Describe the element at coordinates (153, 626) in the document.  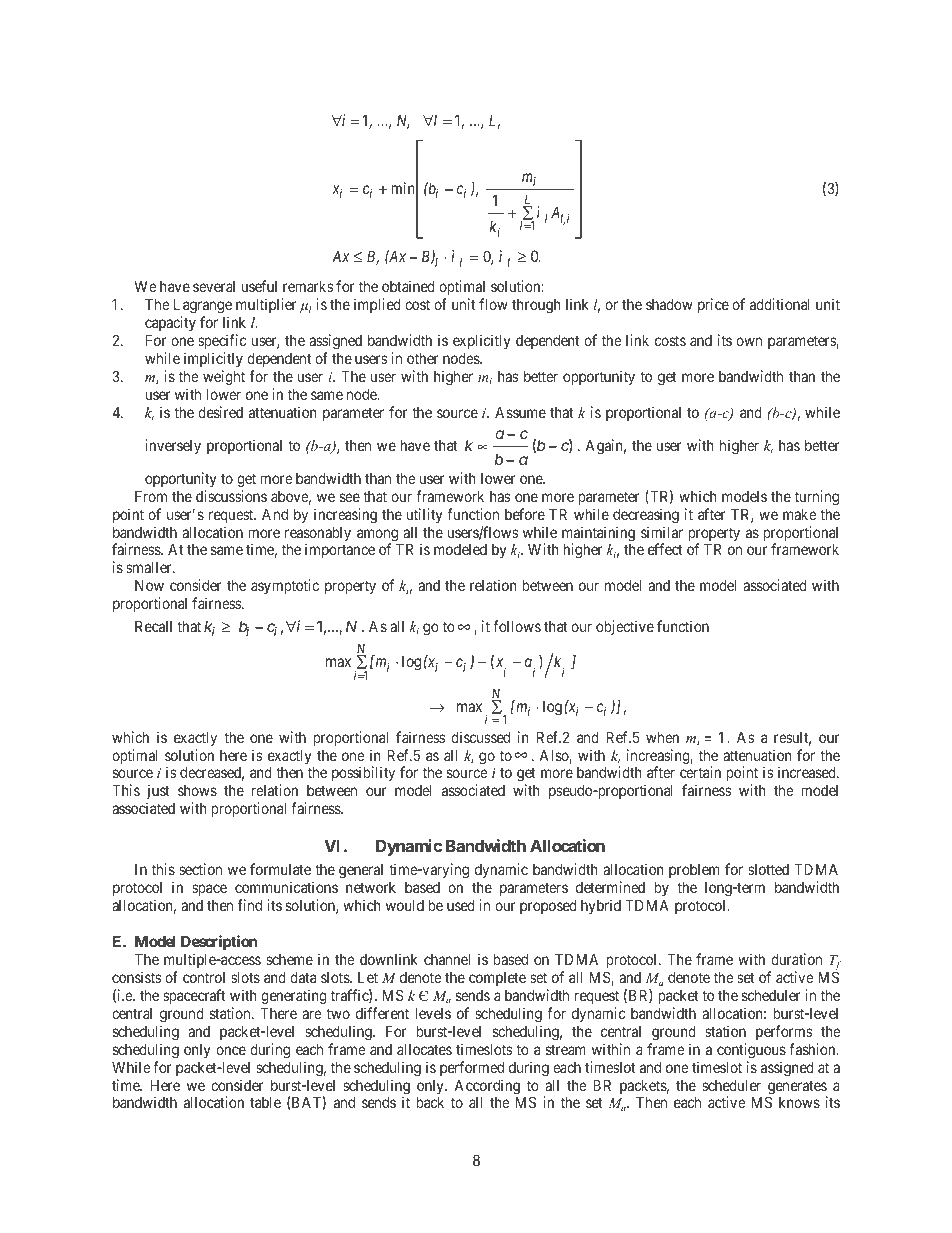
I see `Recall` at that location.
